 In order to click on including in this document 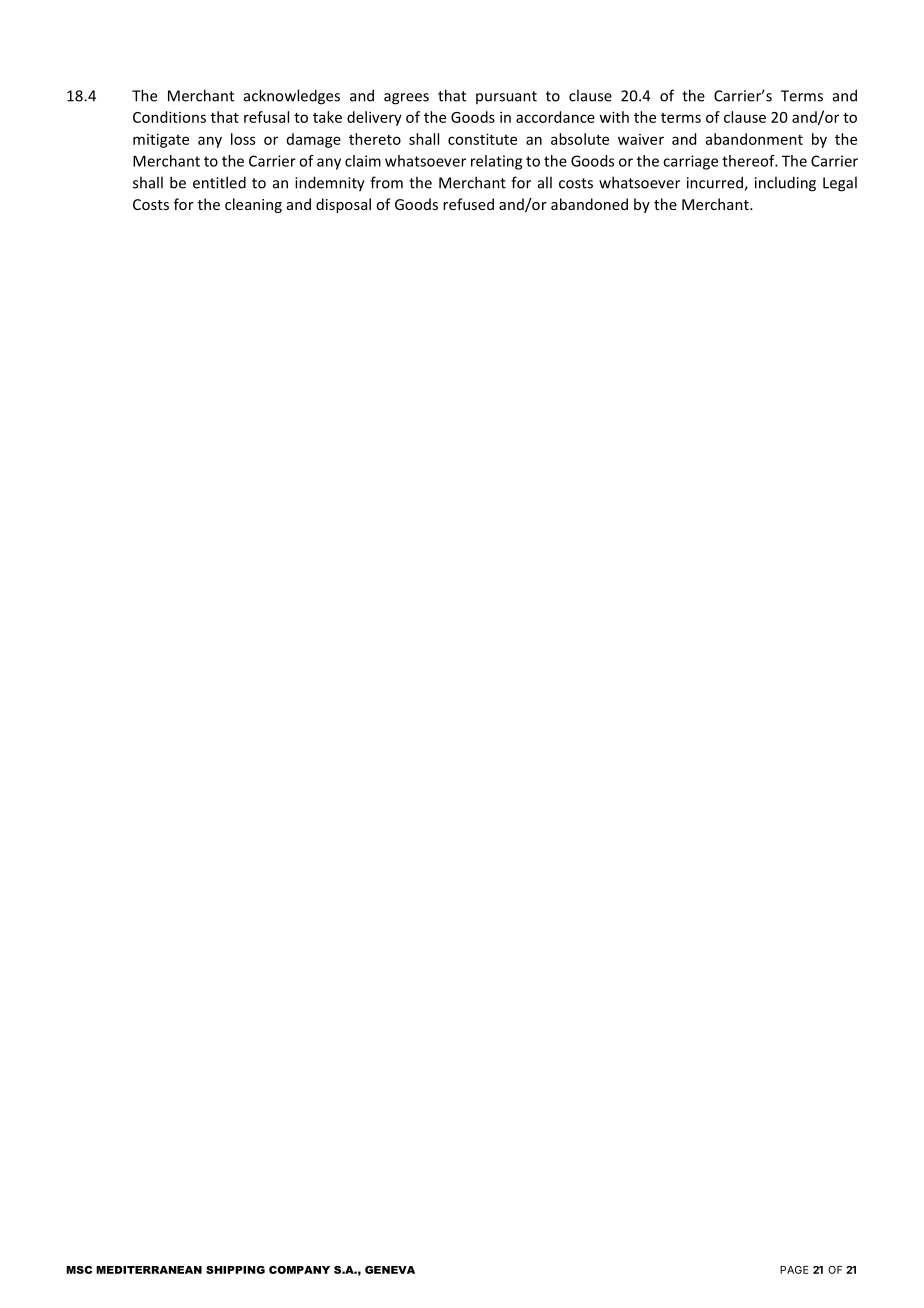, I will do `click(785, 184)`.
